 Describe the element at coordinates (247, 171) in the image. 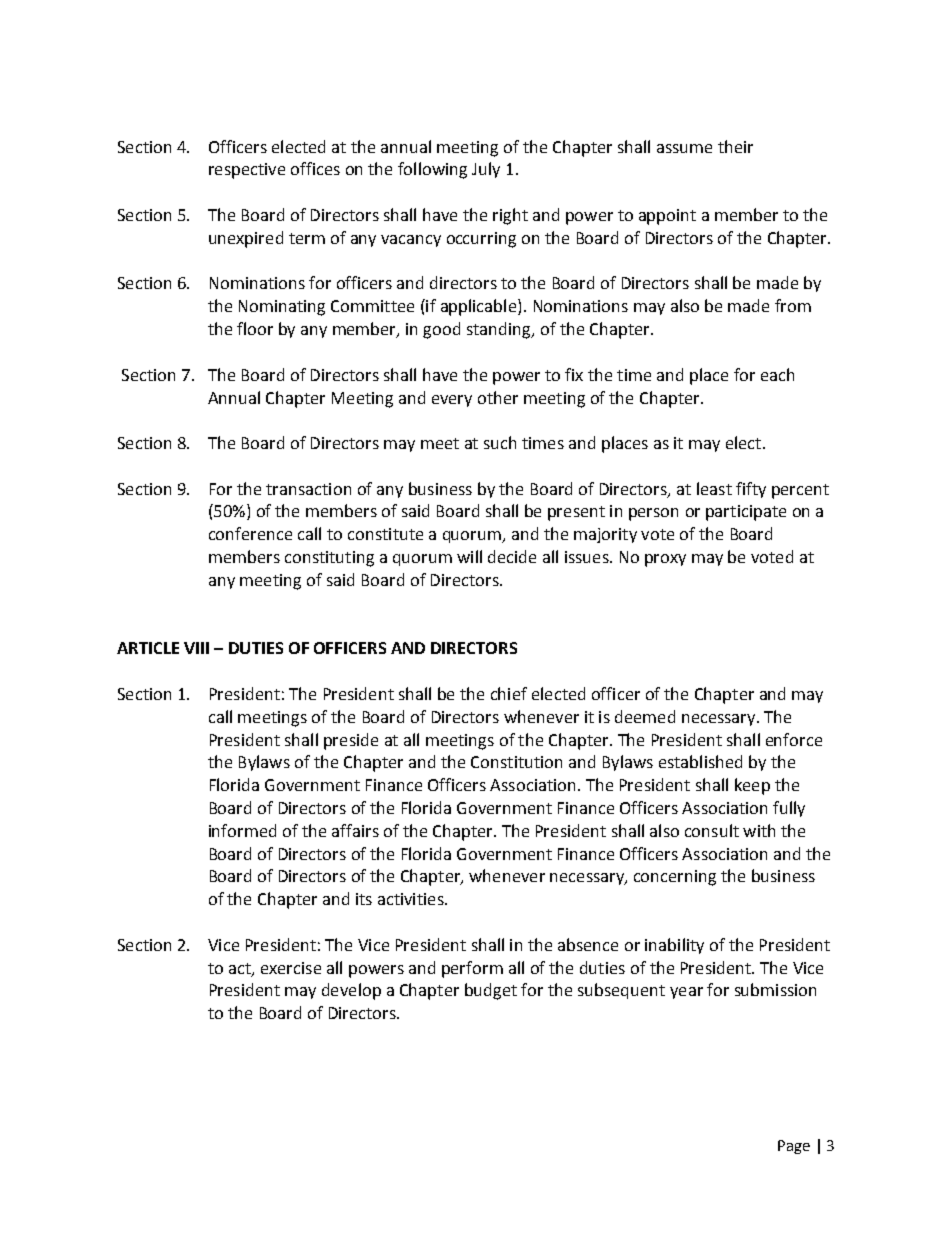

I see `respective` at that location.
